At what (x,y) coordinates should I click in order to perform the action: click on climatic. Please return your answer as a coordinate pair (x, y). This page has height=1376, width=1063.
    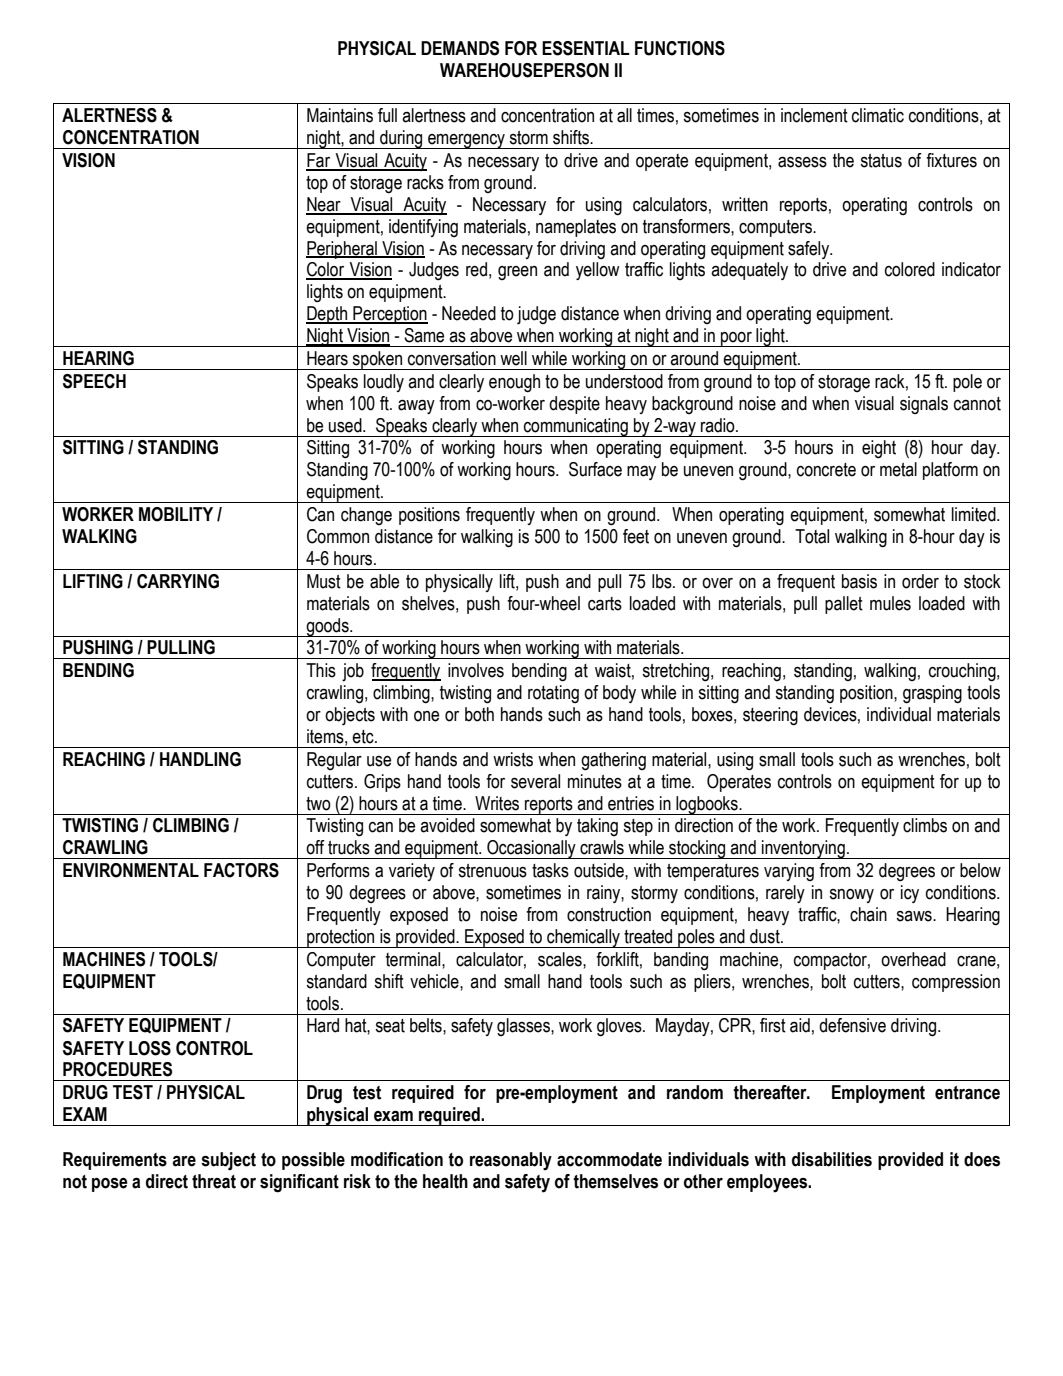
    Looking at the image, I should click on (878, 115).
